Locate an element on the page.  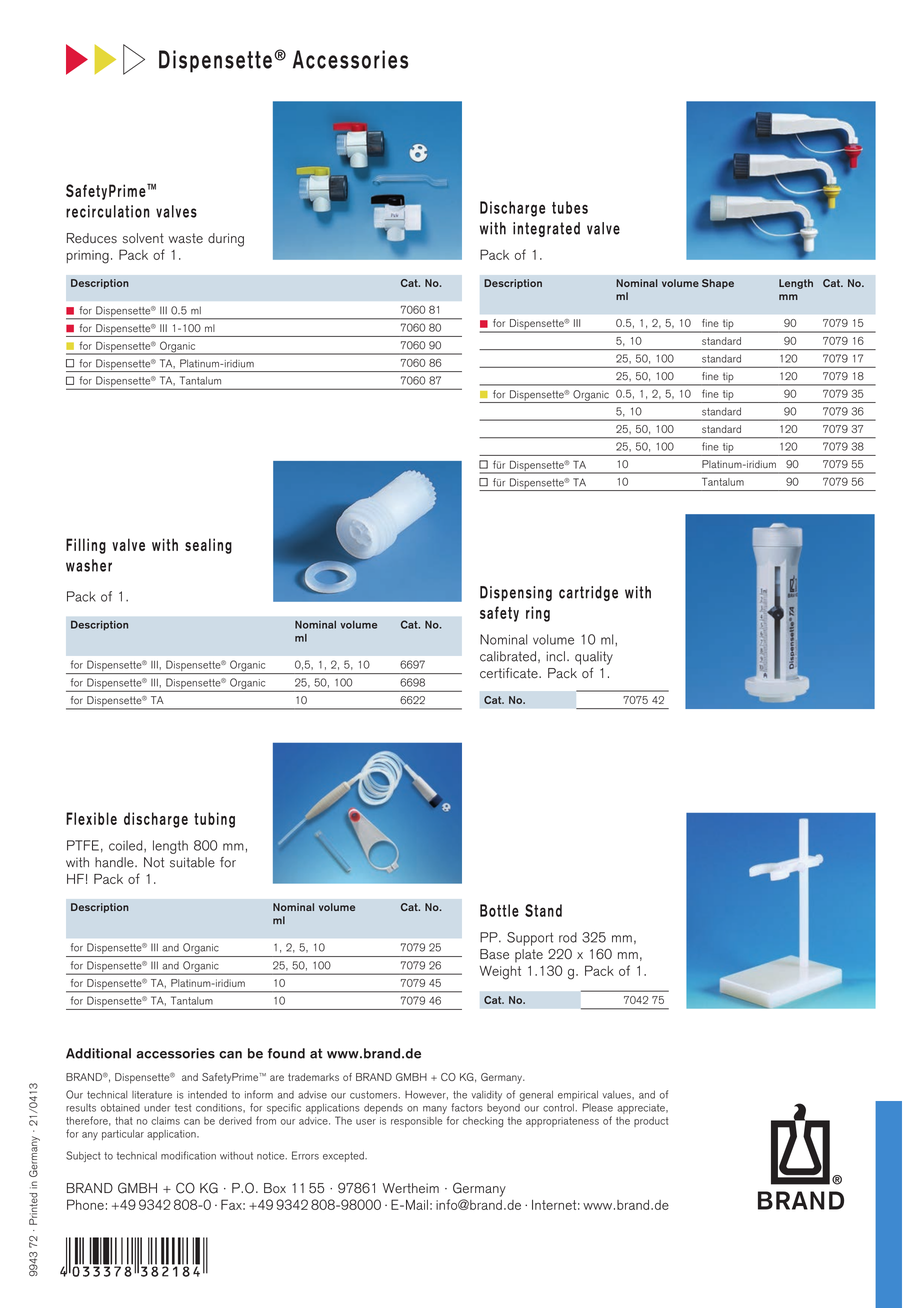
quality is located at coordinates (594, 658).
